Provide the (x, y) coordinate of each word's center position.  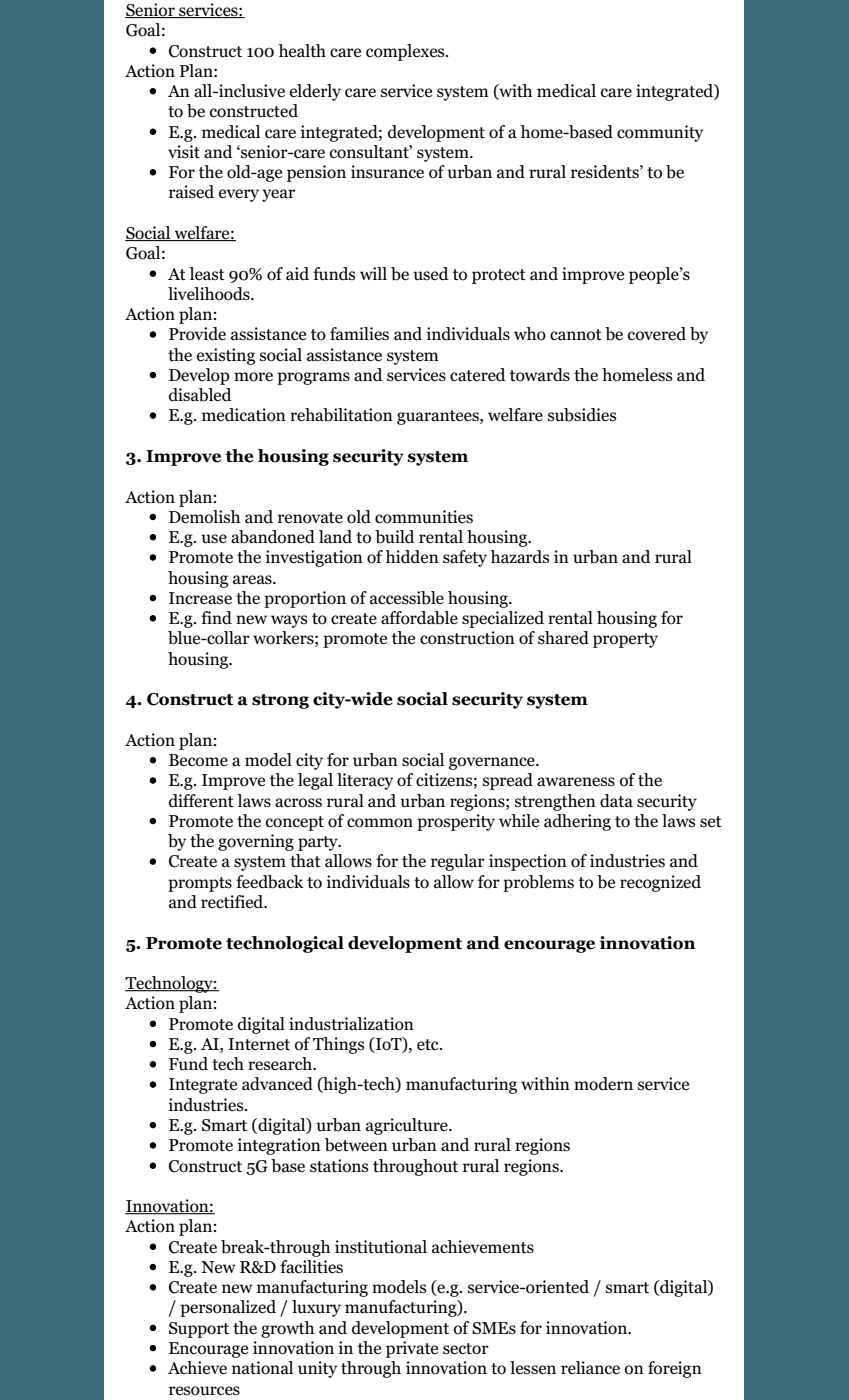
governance (493, 763)
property (625, 640)
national (262, 1368)
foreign (675, 1369)
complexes (406, 52)
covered (657, 334)
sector (466, 1349)
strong (280, 701)
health (302, 51)
